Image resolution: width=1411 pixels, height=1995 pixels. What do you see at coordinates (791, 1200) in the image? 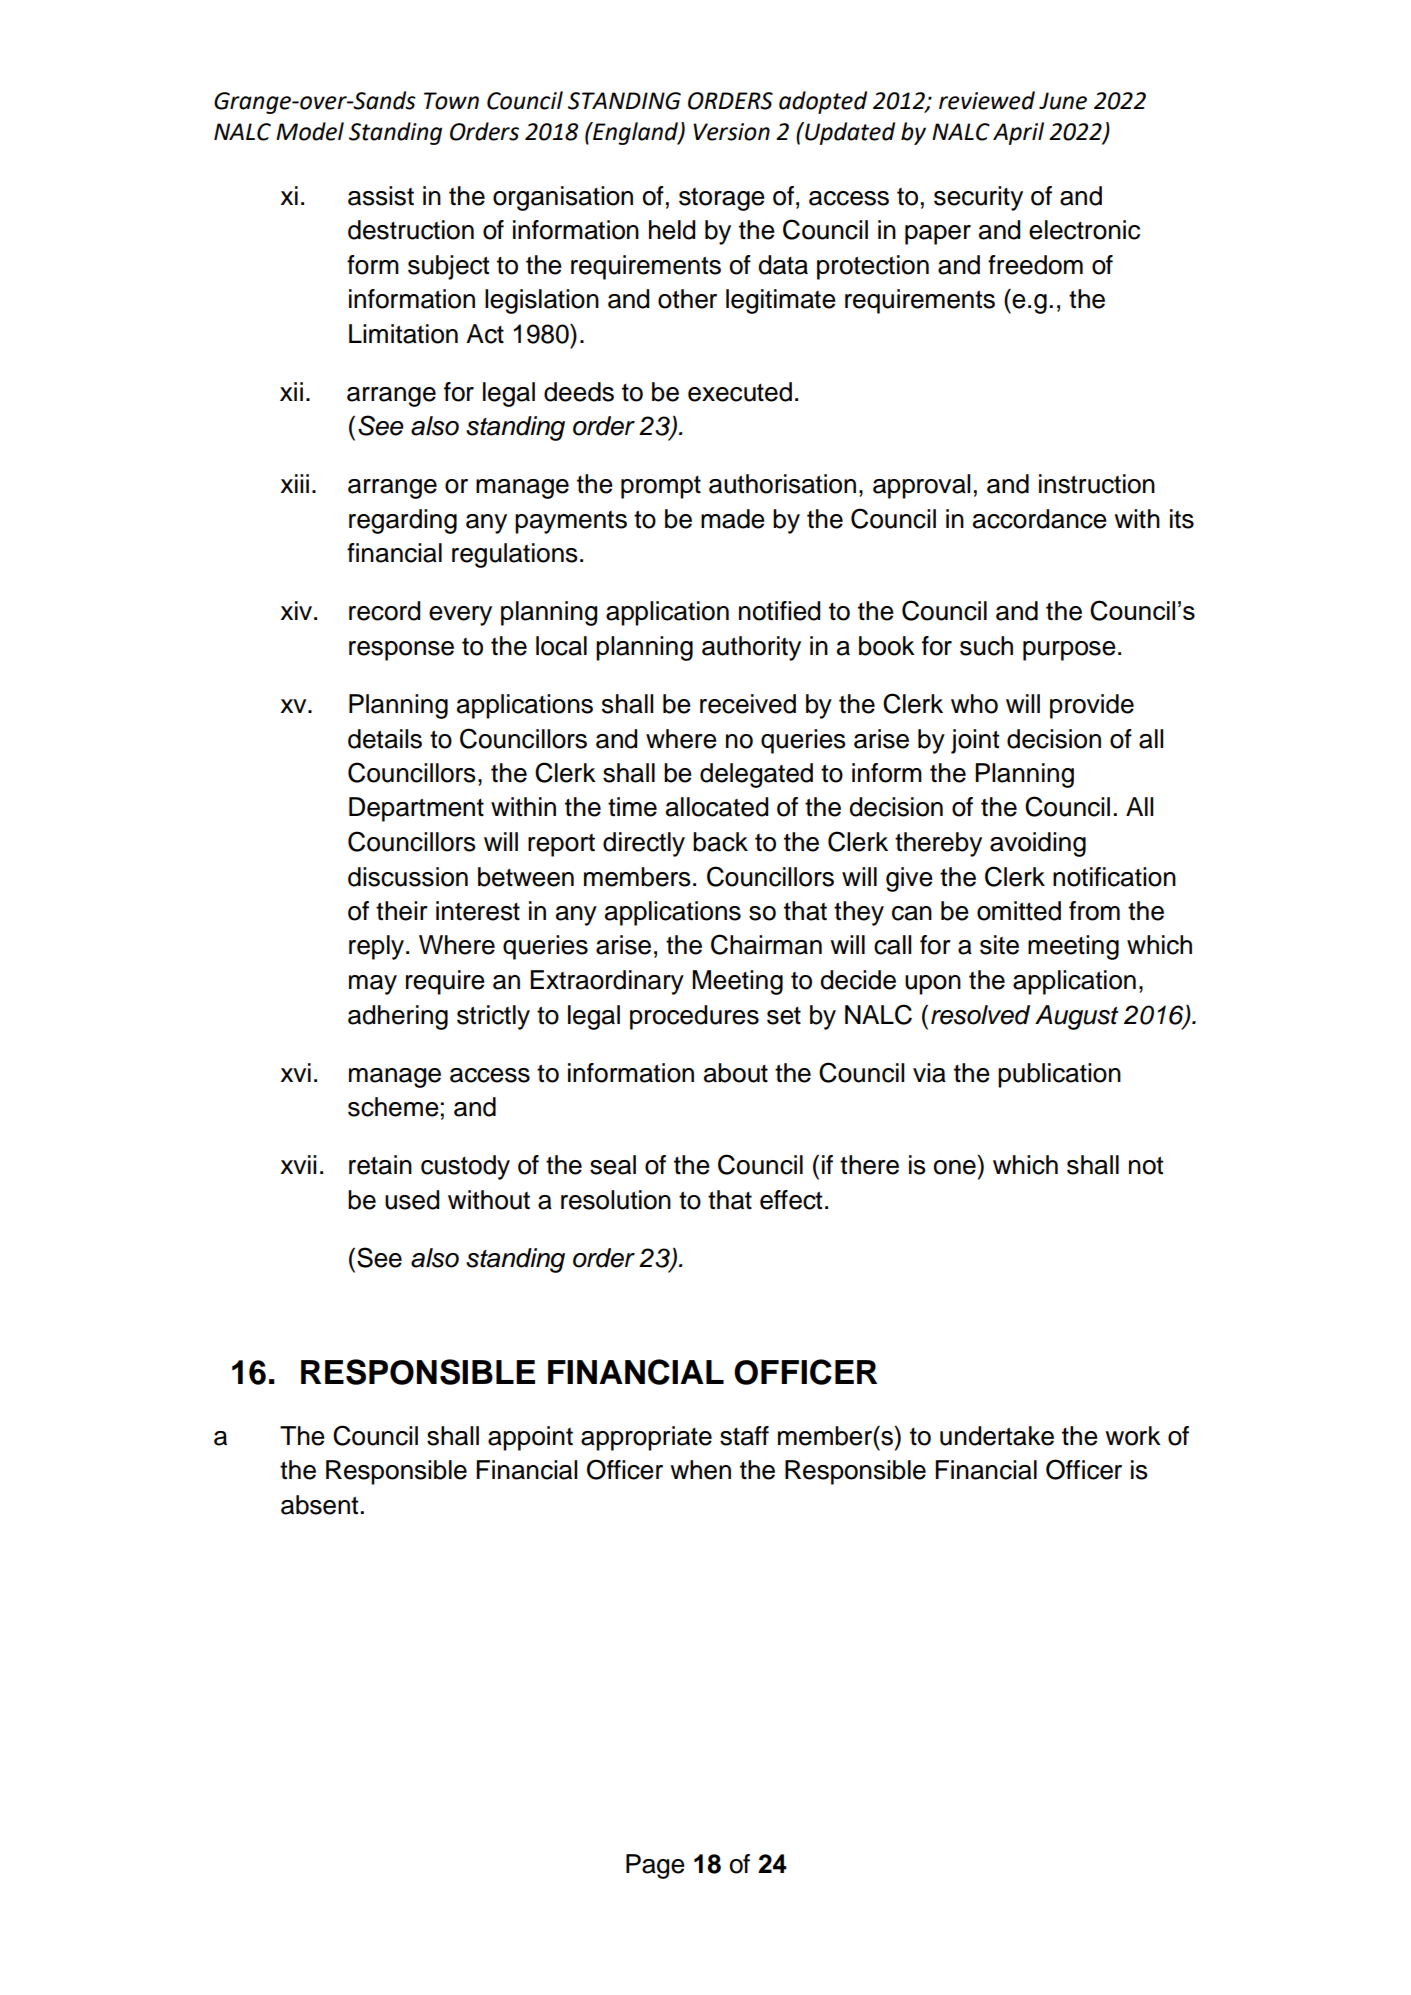
I see `effect` at bounding box center [791, 1200].
